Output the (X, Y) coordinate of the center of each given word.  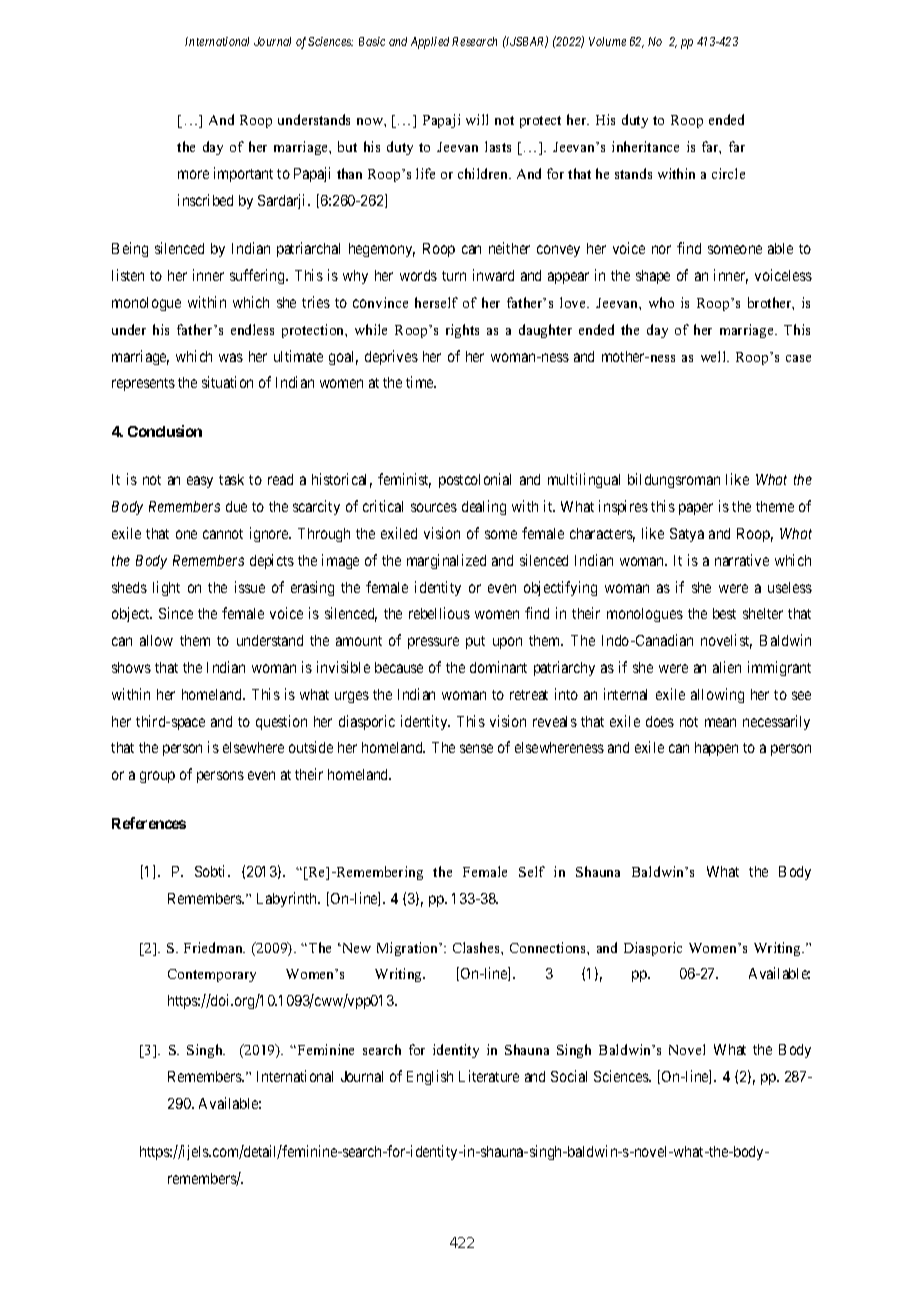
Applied (430, 43)
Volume (607, 41)
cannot (223, 534)
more (193, 174)
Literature (489, 1076)
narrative (742, 560)
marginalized (446, 561)
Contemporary (212, 975)
